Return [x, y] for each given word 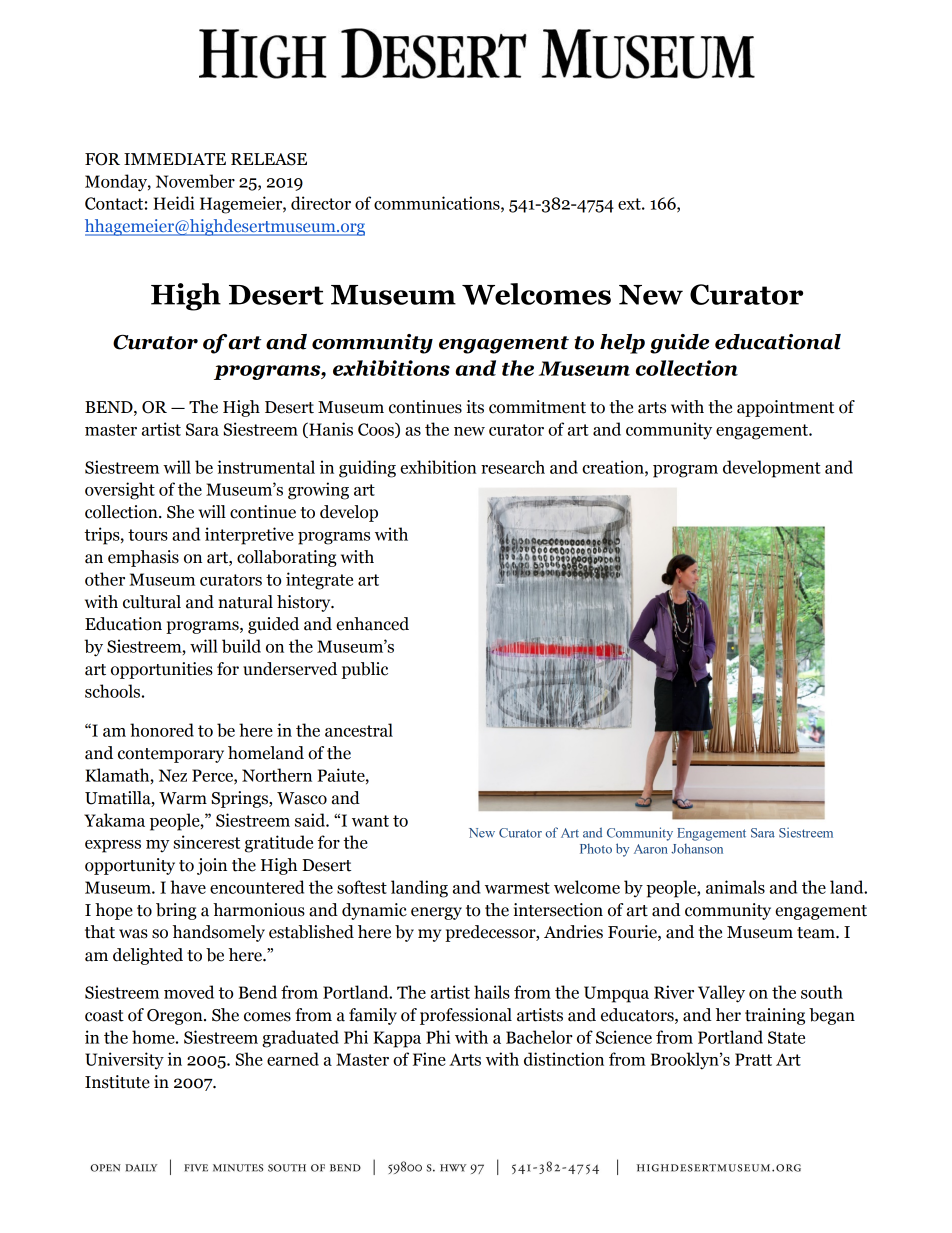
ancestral [359, 730]
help [622, 344]
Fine [429, 1059]
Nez [173, 775]
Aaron [651, 849]
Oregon [176, 1017]
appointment [785, 408]
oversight [120, 491]
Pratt [753, 1059]
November [195, 181]
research [513, 467]
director [321, 203]
